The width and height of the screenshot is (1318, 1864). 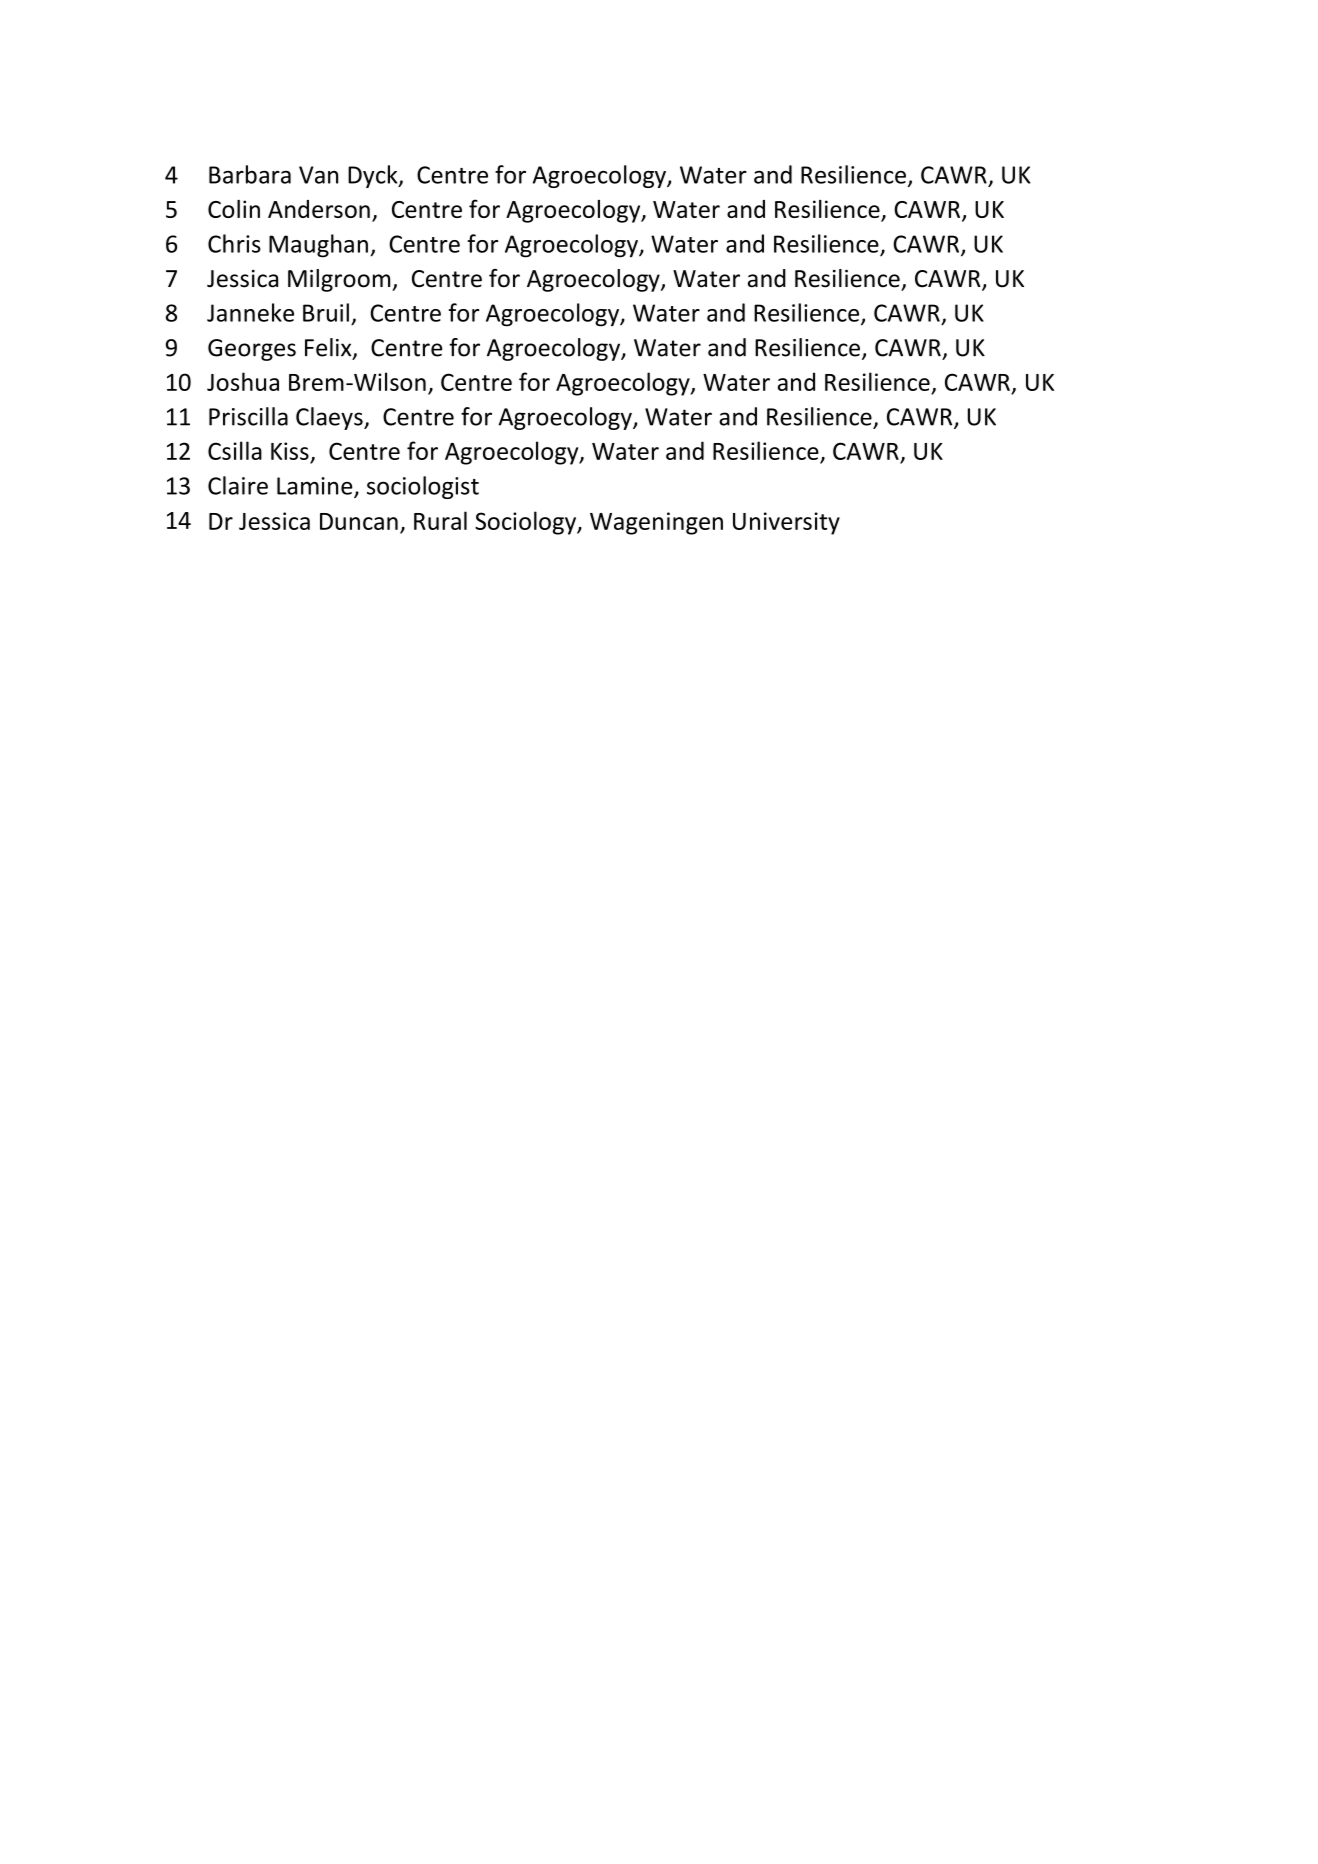 What do you see at coordinates (248, 416) in the screenshot?
I see `Priscilla` at bounding box center [248, 416].
